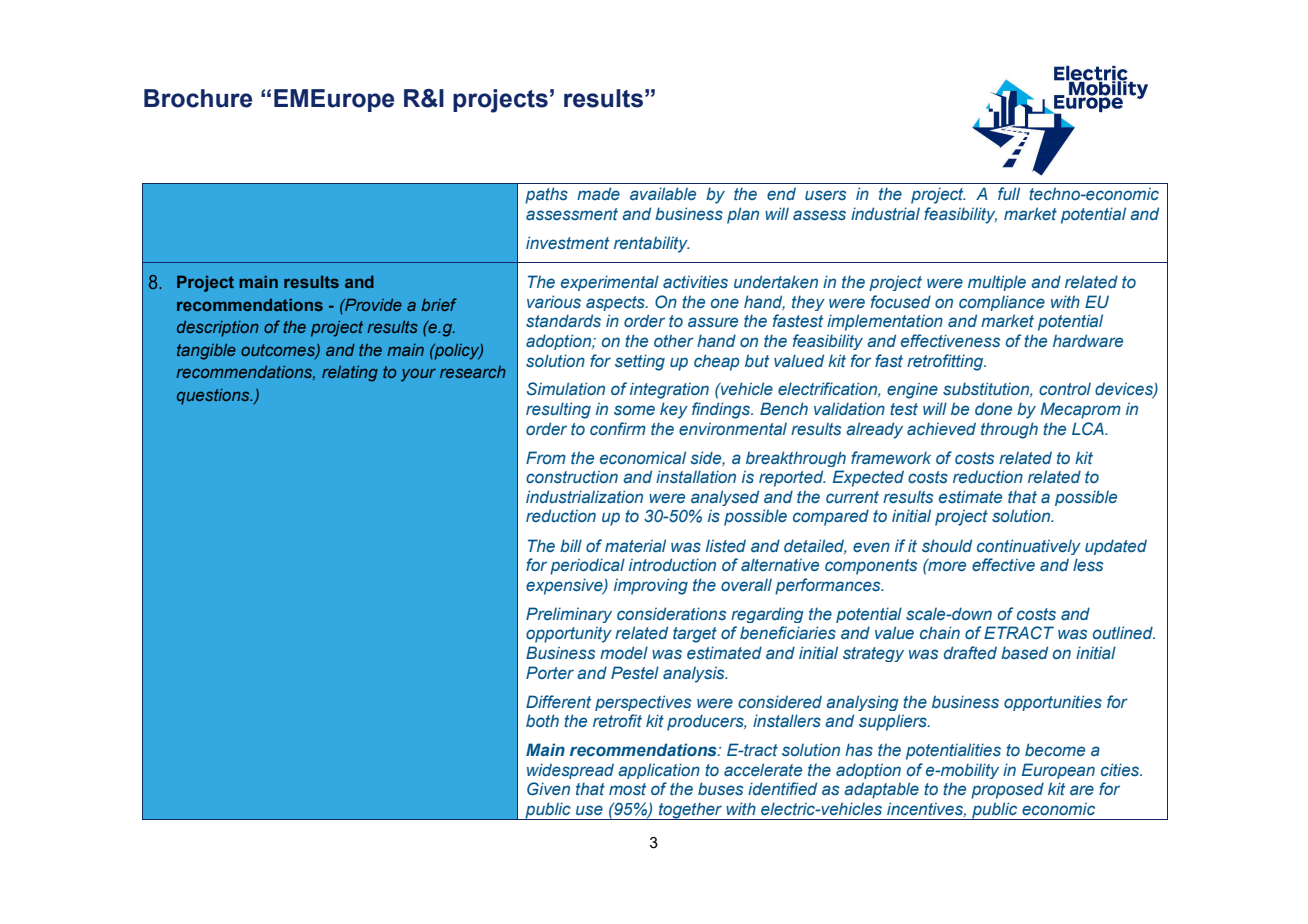 This image has width=1308, height=924. What do you see at coordinates (546, 457) in the image?
I see `From` at bounding box center [546, 457].
